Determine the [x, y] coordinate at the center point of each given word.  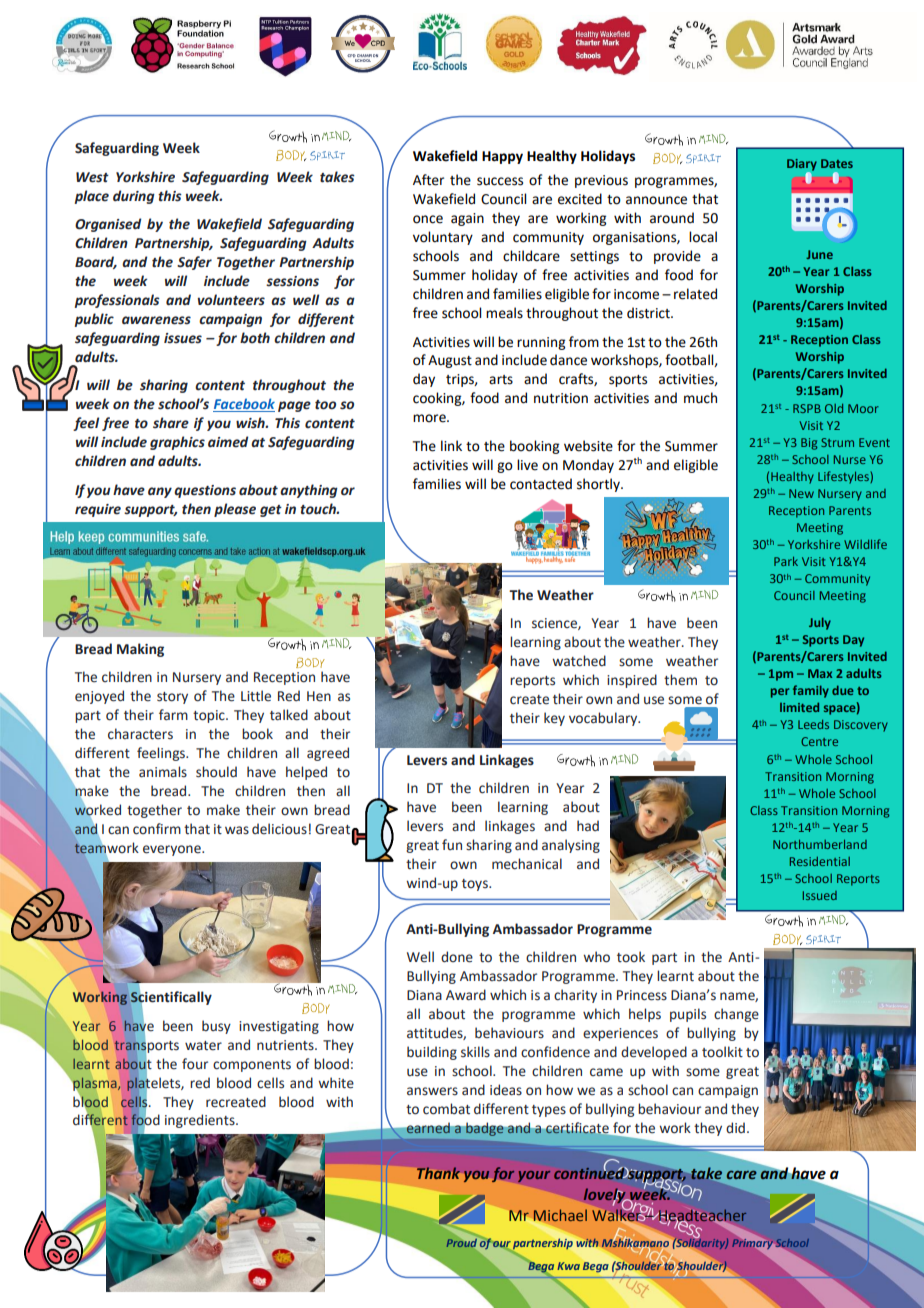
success [500, 181]
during [134, 197]
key [554, 719]
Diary [802, 166]
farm [173, 714]
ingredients [201, 1121]
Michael [559, 1216]
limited [799, 707]
